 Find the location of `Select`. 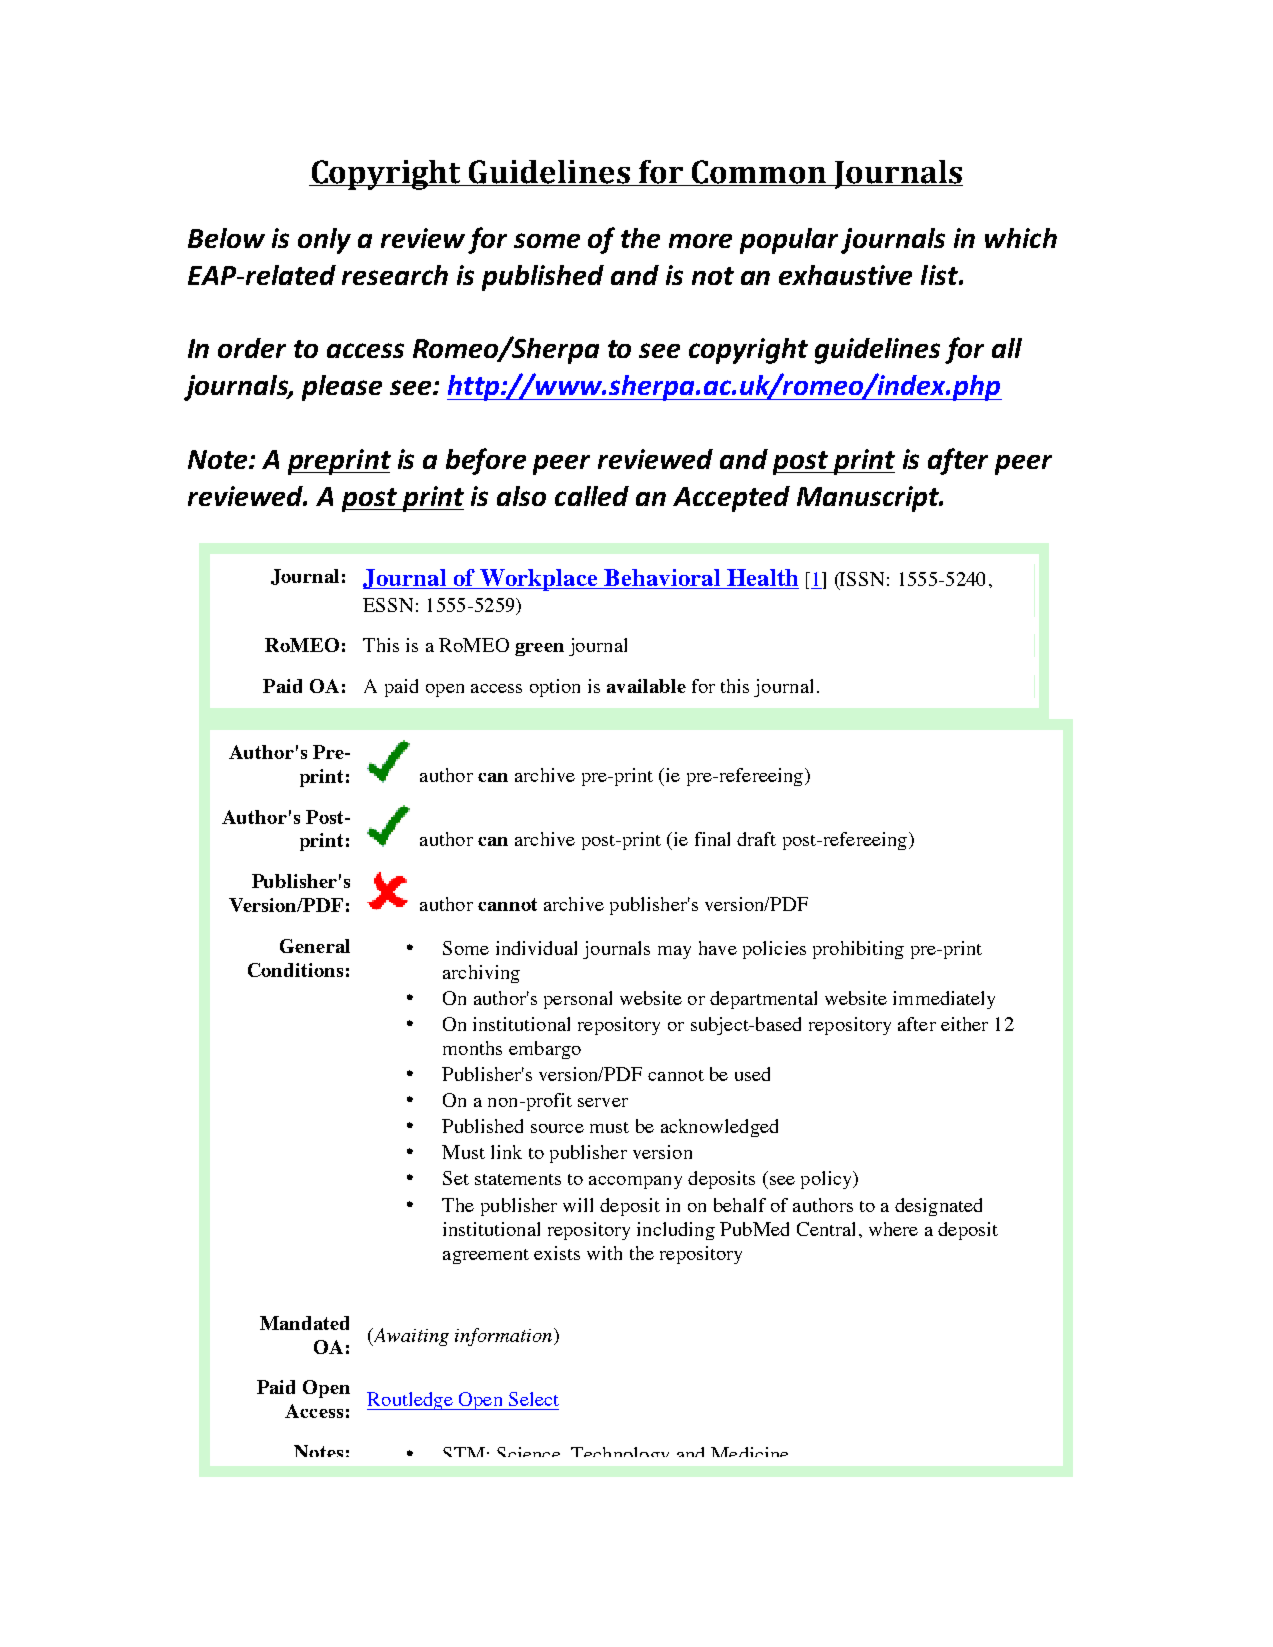

Select is located at coordinates (534, 1399).
